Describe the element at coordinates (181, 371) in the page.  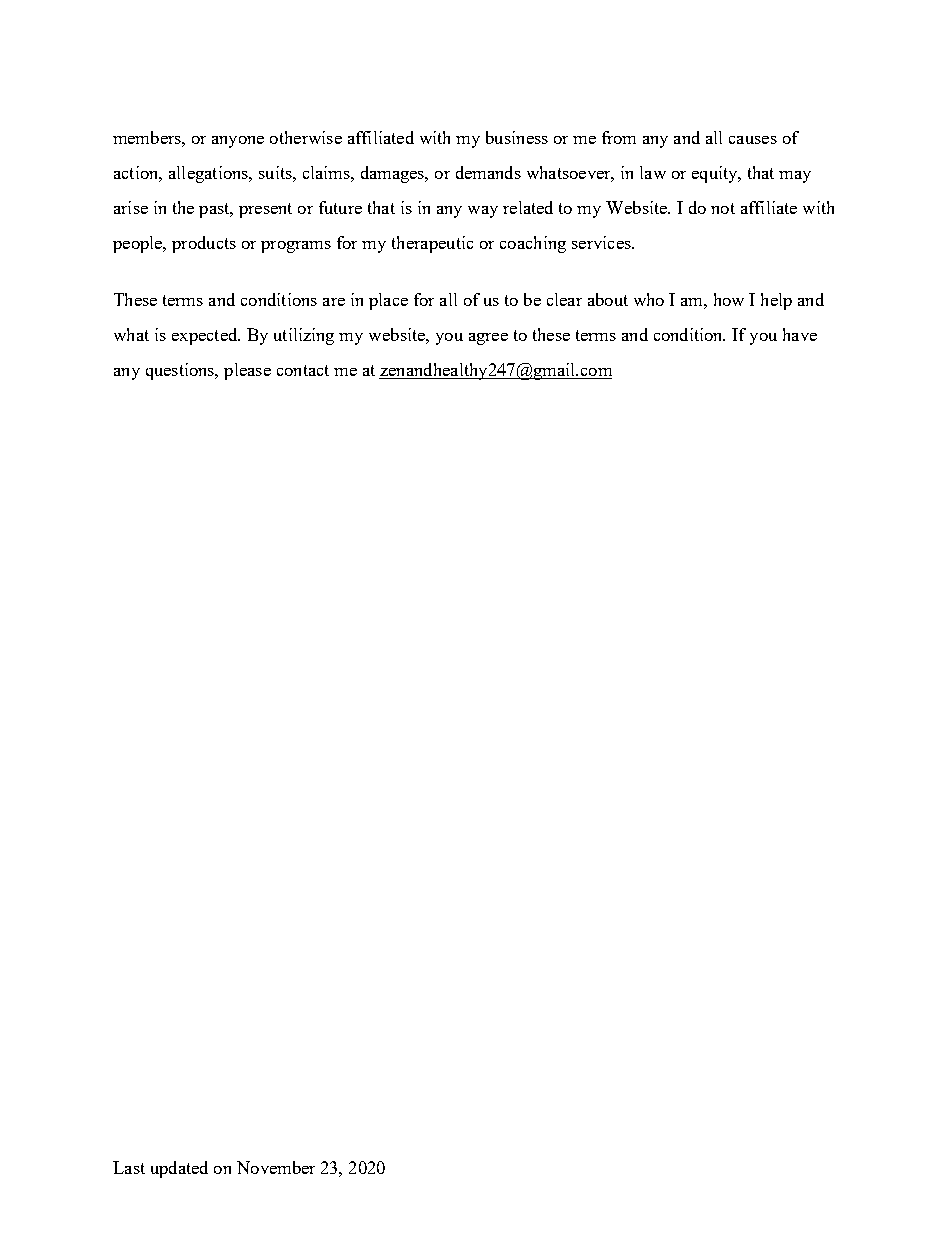
I see `questions` at that location.
